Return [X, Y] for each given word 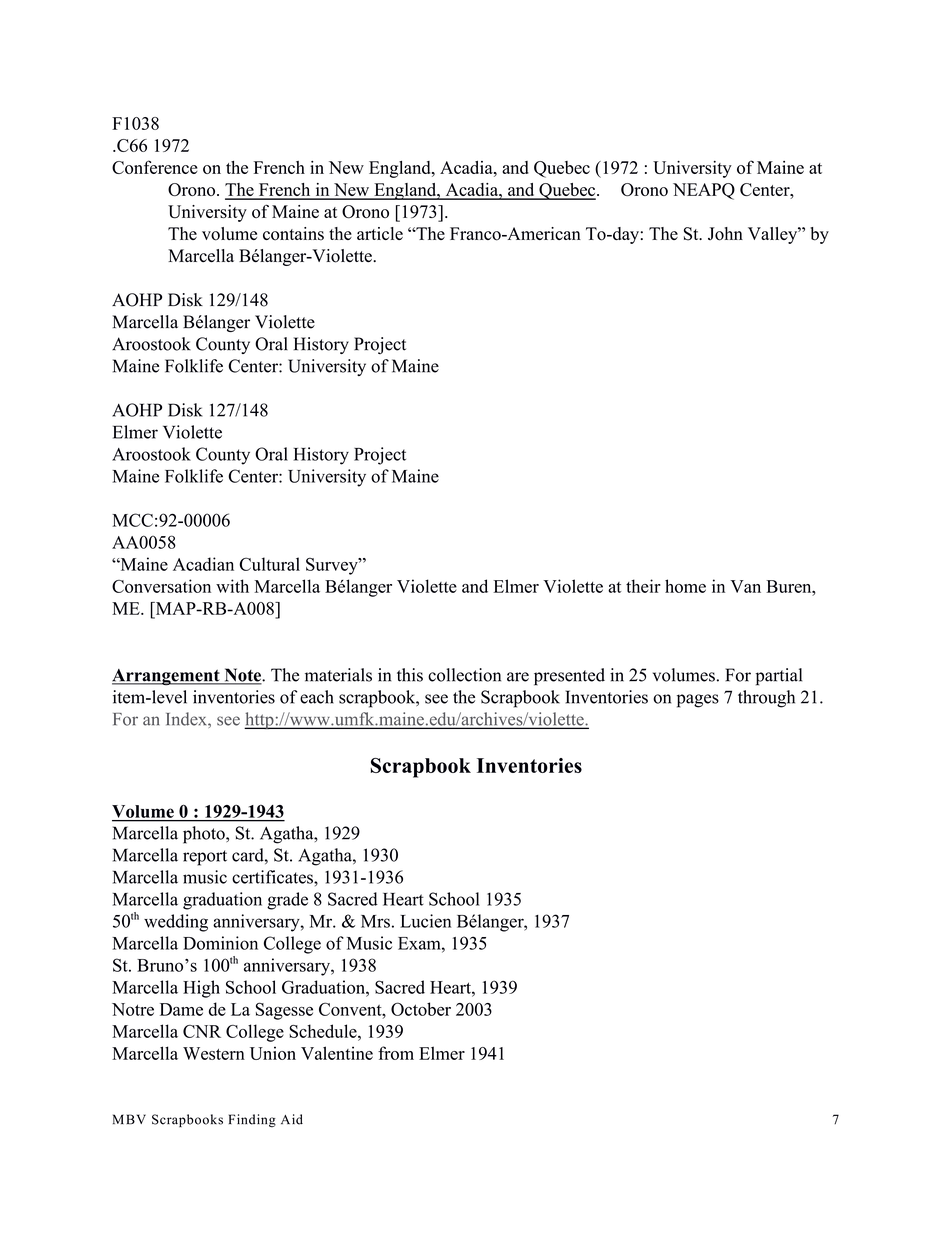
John [725, 234]
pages [698, 701]
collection [464, 675]
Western [214, 1053]
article [380, 233]
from [396, 1053]
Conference [155, 167]
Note [242, 676]
